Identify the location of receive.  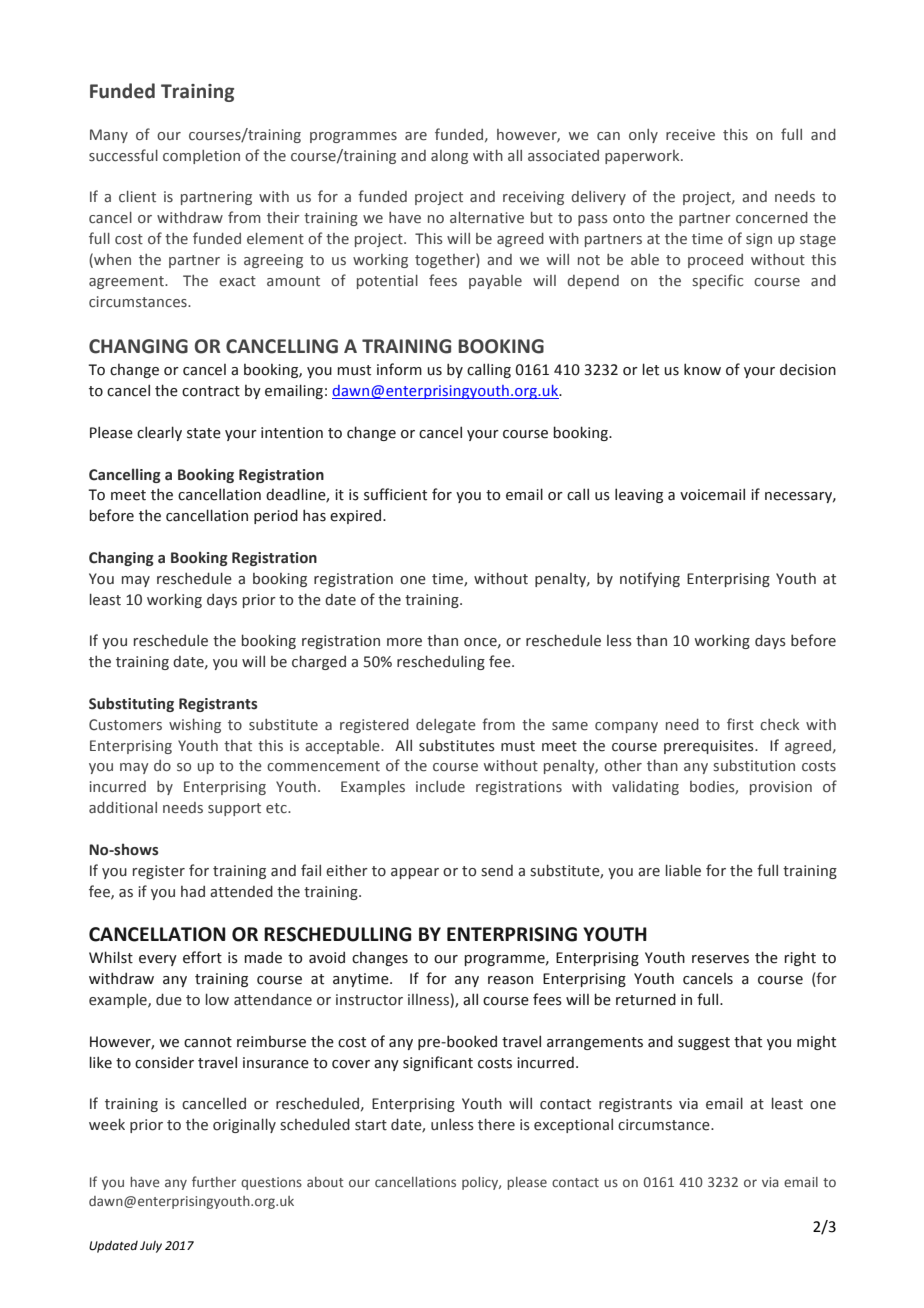
(690, 135).
